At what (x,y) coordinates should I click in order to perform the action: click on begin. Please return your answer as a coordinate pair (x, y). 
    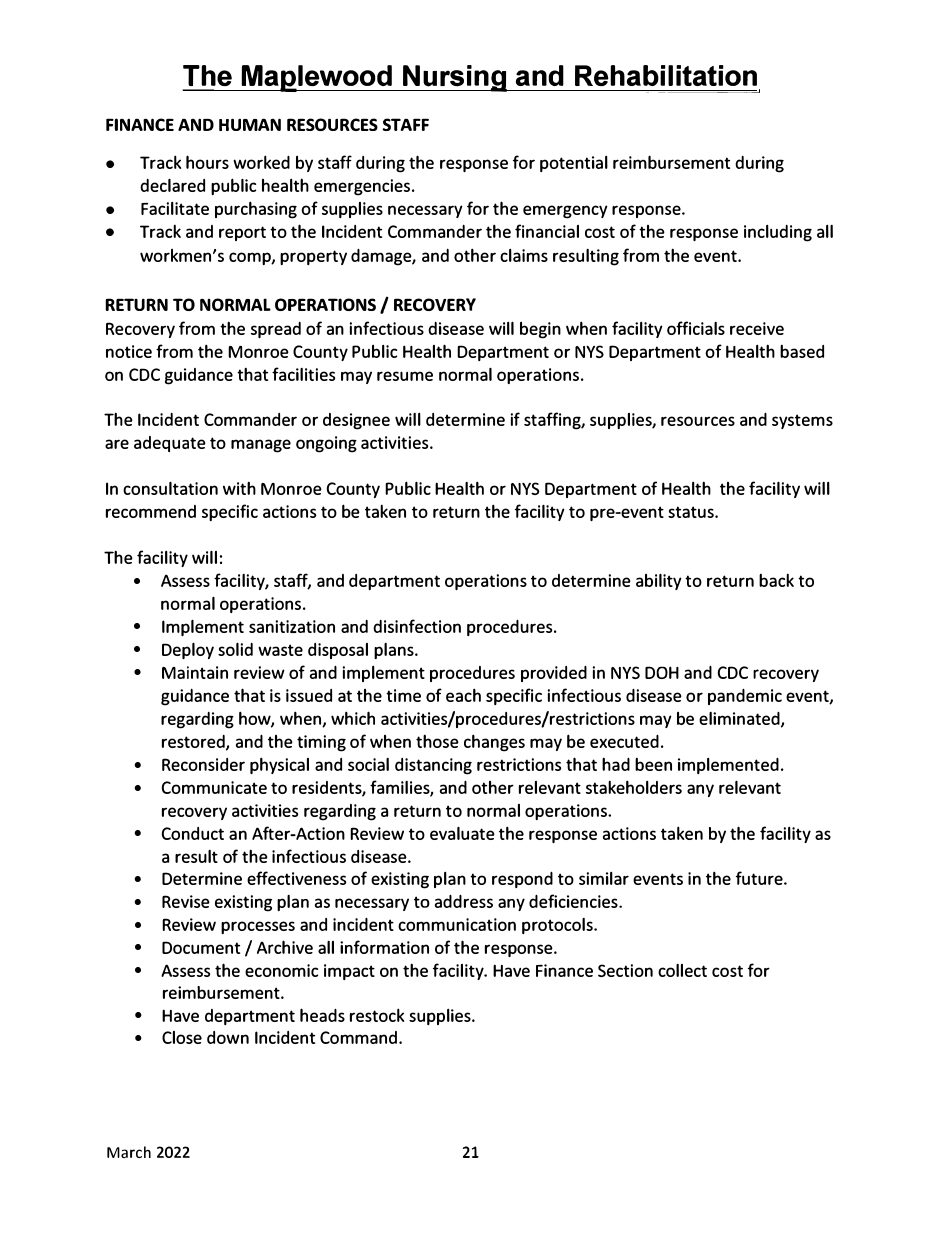
    Looking at the image, I should click on (540, 330).
